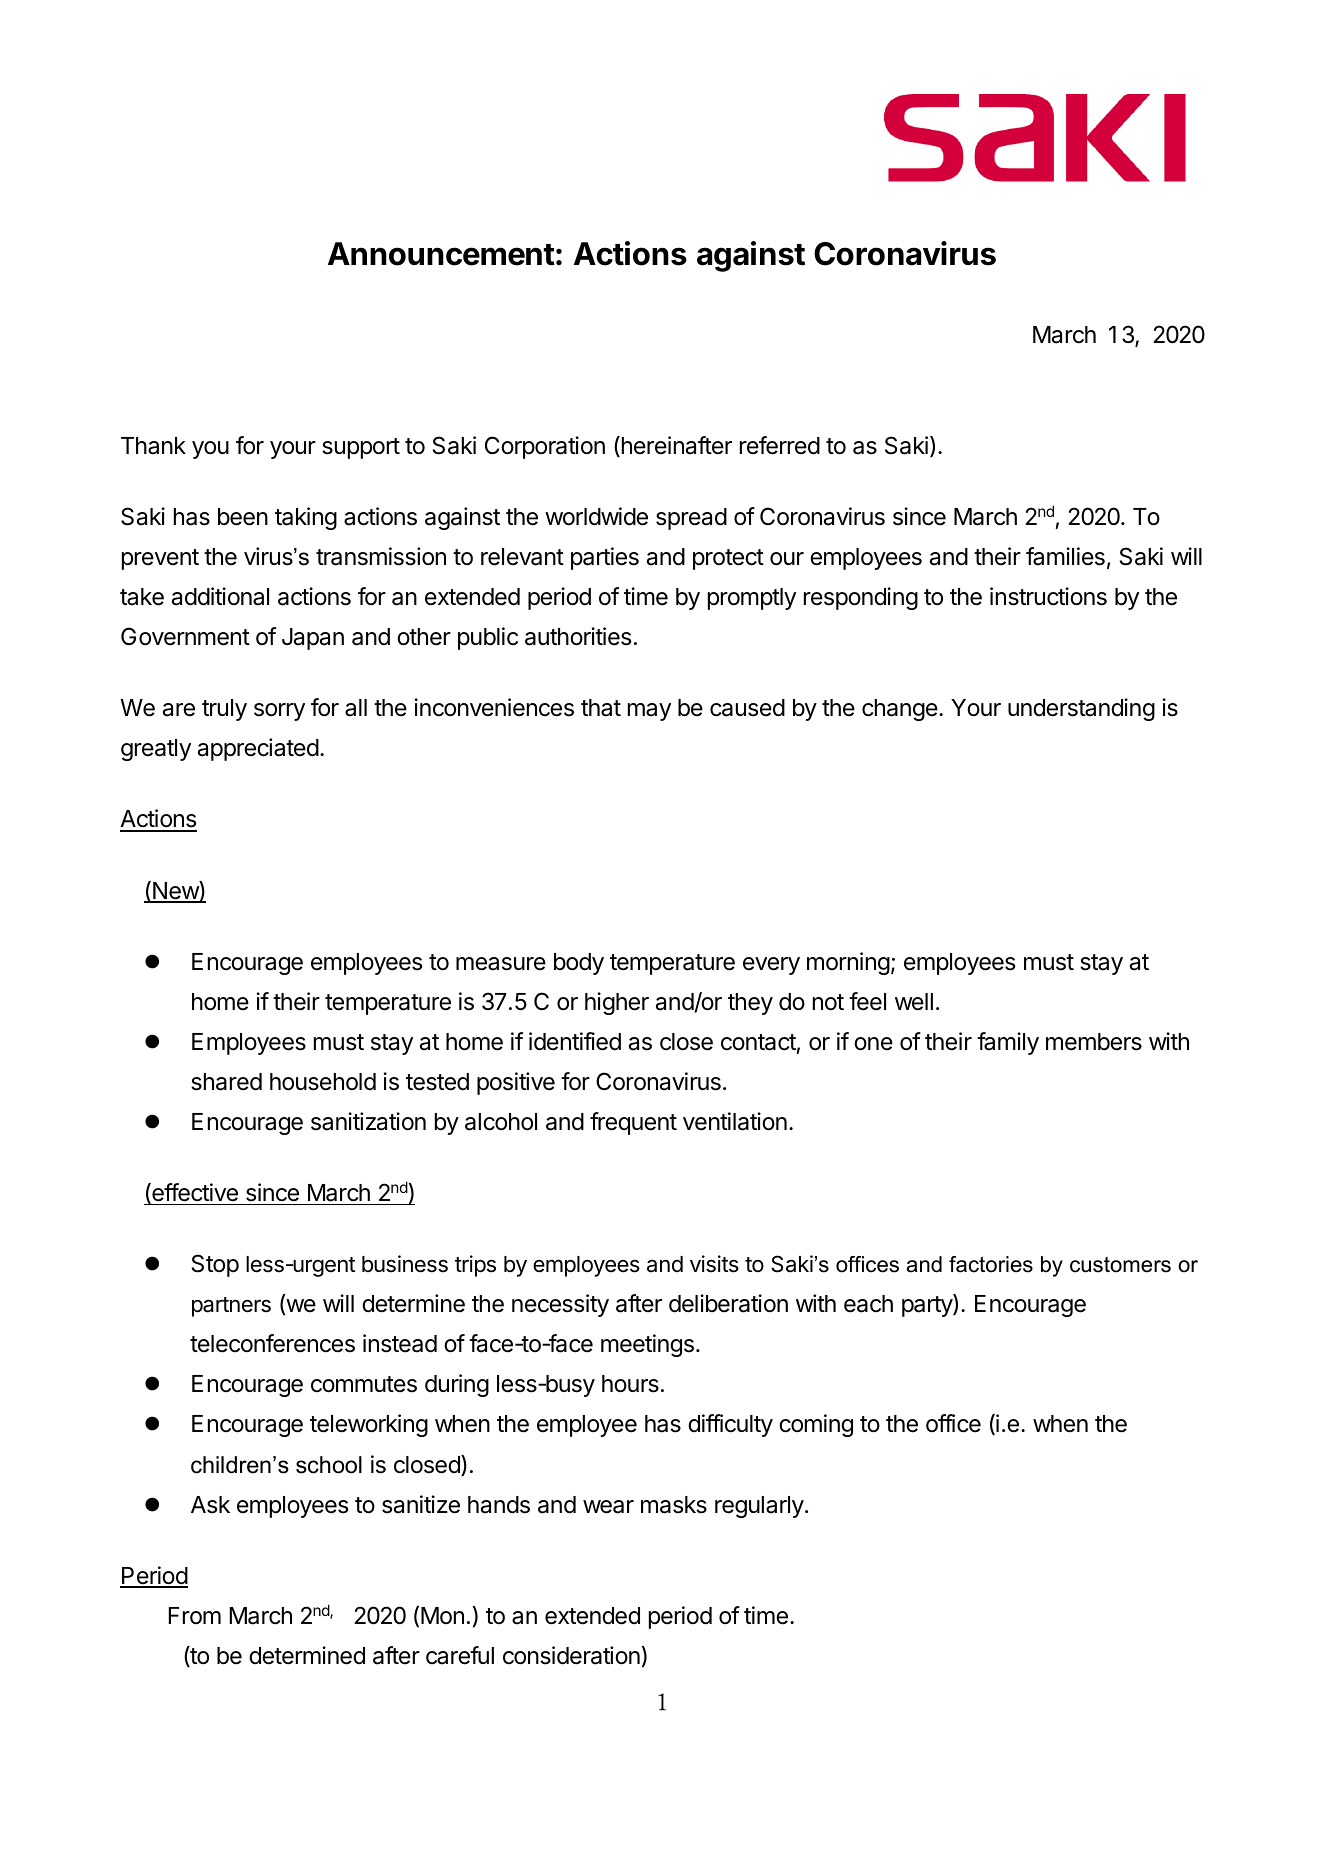 Image resolution: width=1324 pixels, height=1872 pixels. Describe the element at coordinates (195, 1615) in the screenshot. I see `From` at that location.
